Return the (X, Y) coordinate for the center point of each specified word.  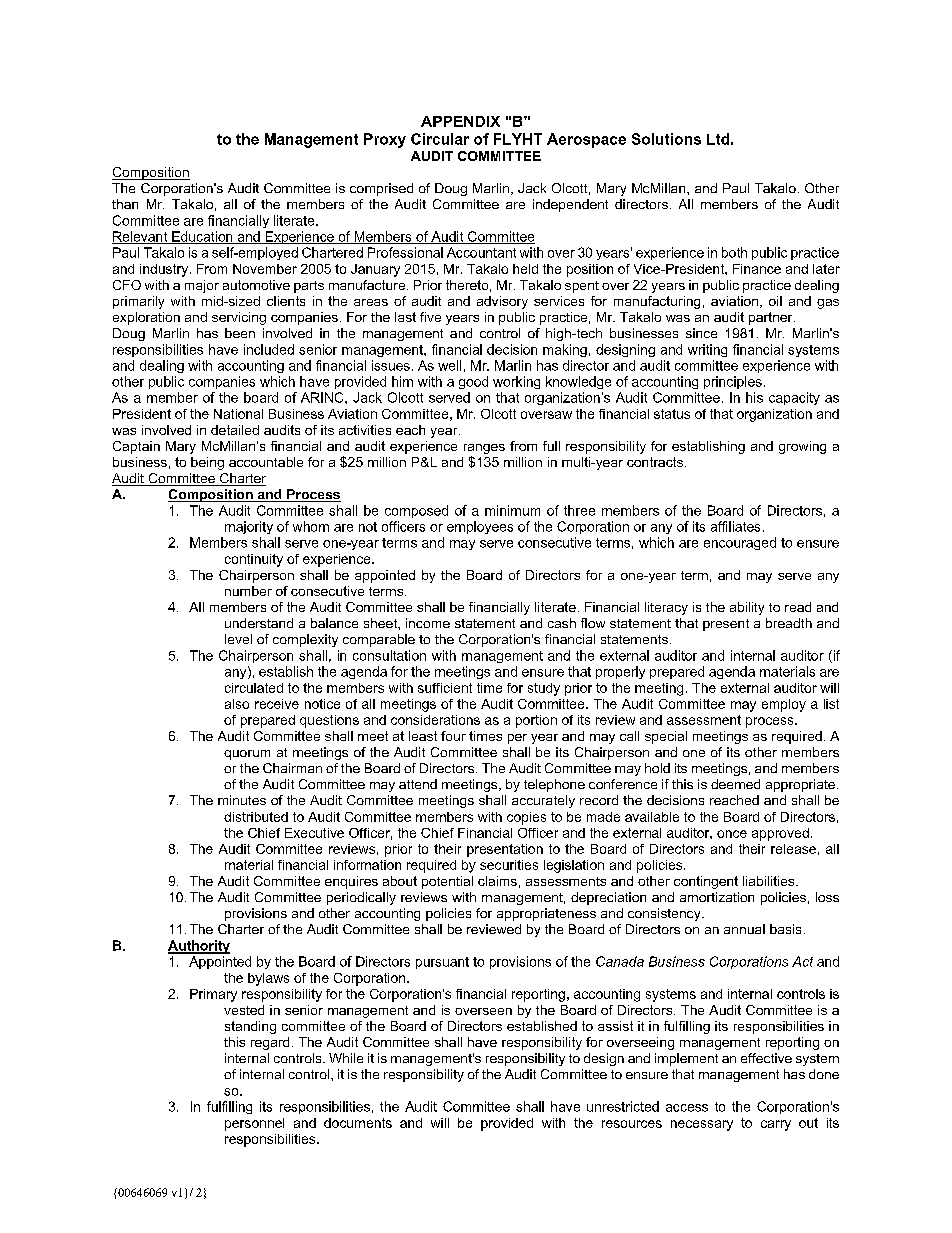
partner (772, 318)
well (449, 365)
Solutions (666, 139)
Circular (440, 139)
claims (497, 881)
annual (744, 929)
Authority (199, 947)
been (240, 333)
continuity (254, 560)
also (237, 704)
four (453, 736)
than (125, 204)
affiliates (735, 526)
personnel (254, 1124)
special (666, 737)
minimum (512, 510)
